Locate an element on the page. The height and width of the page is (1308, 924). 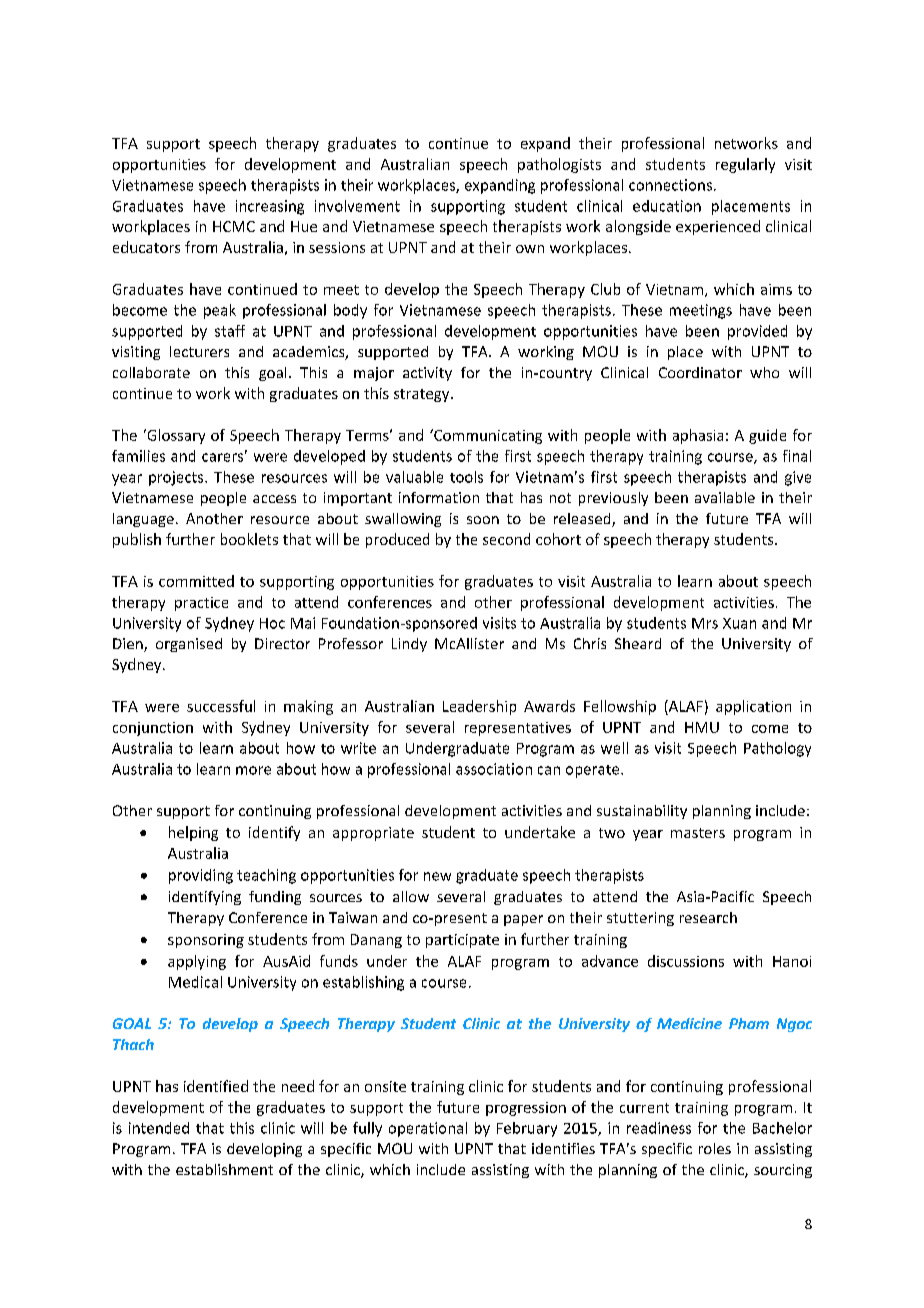
Mrs is located at coordinates (705, 623).
